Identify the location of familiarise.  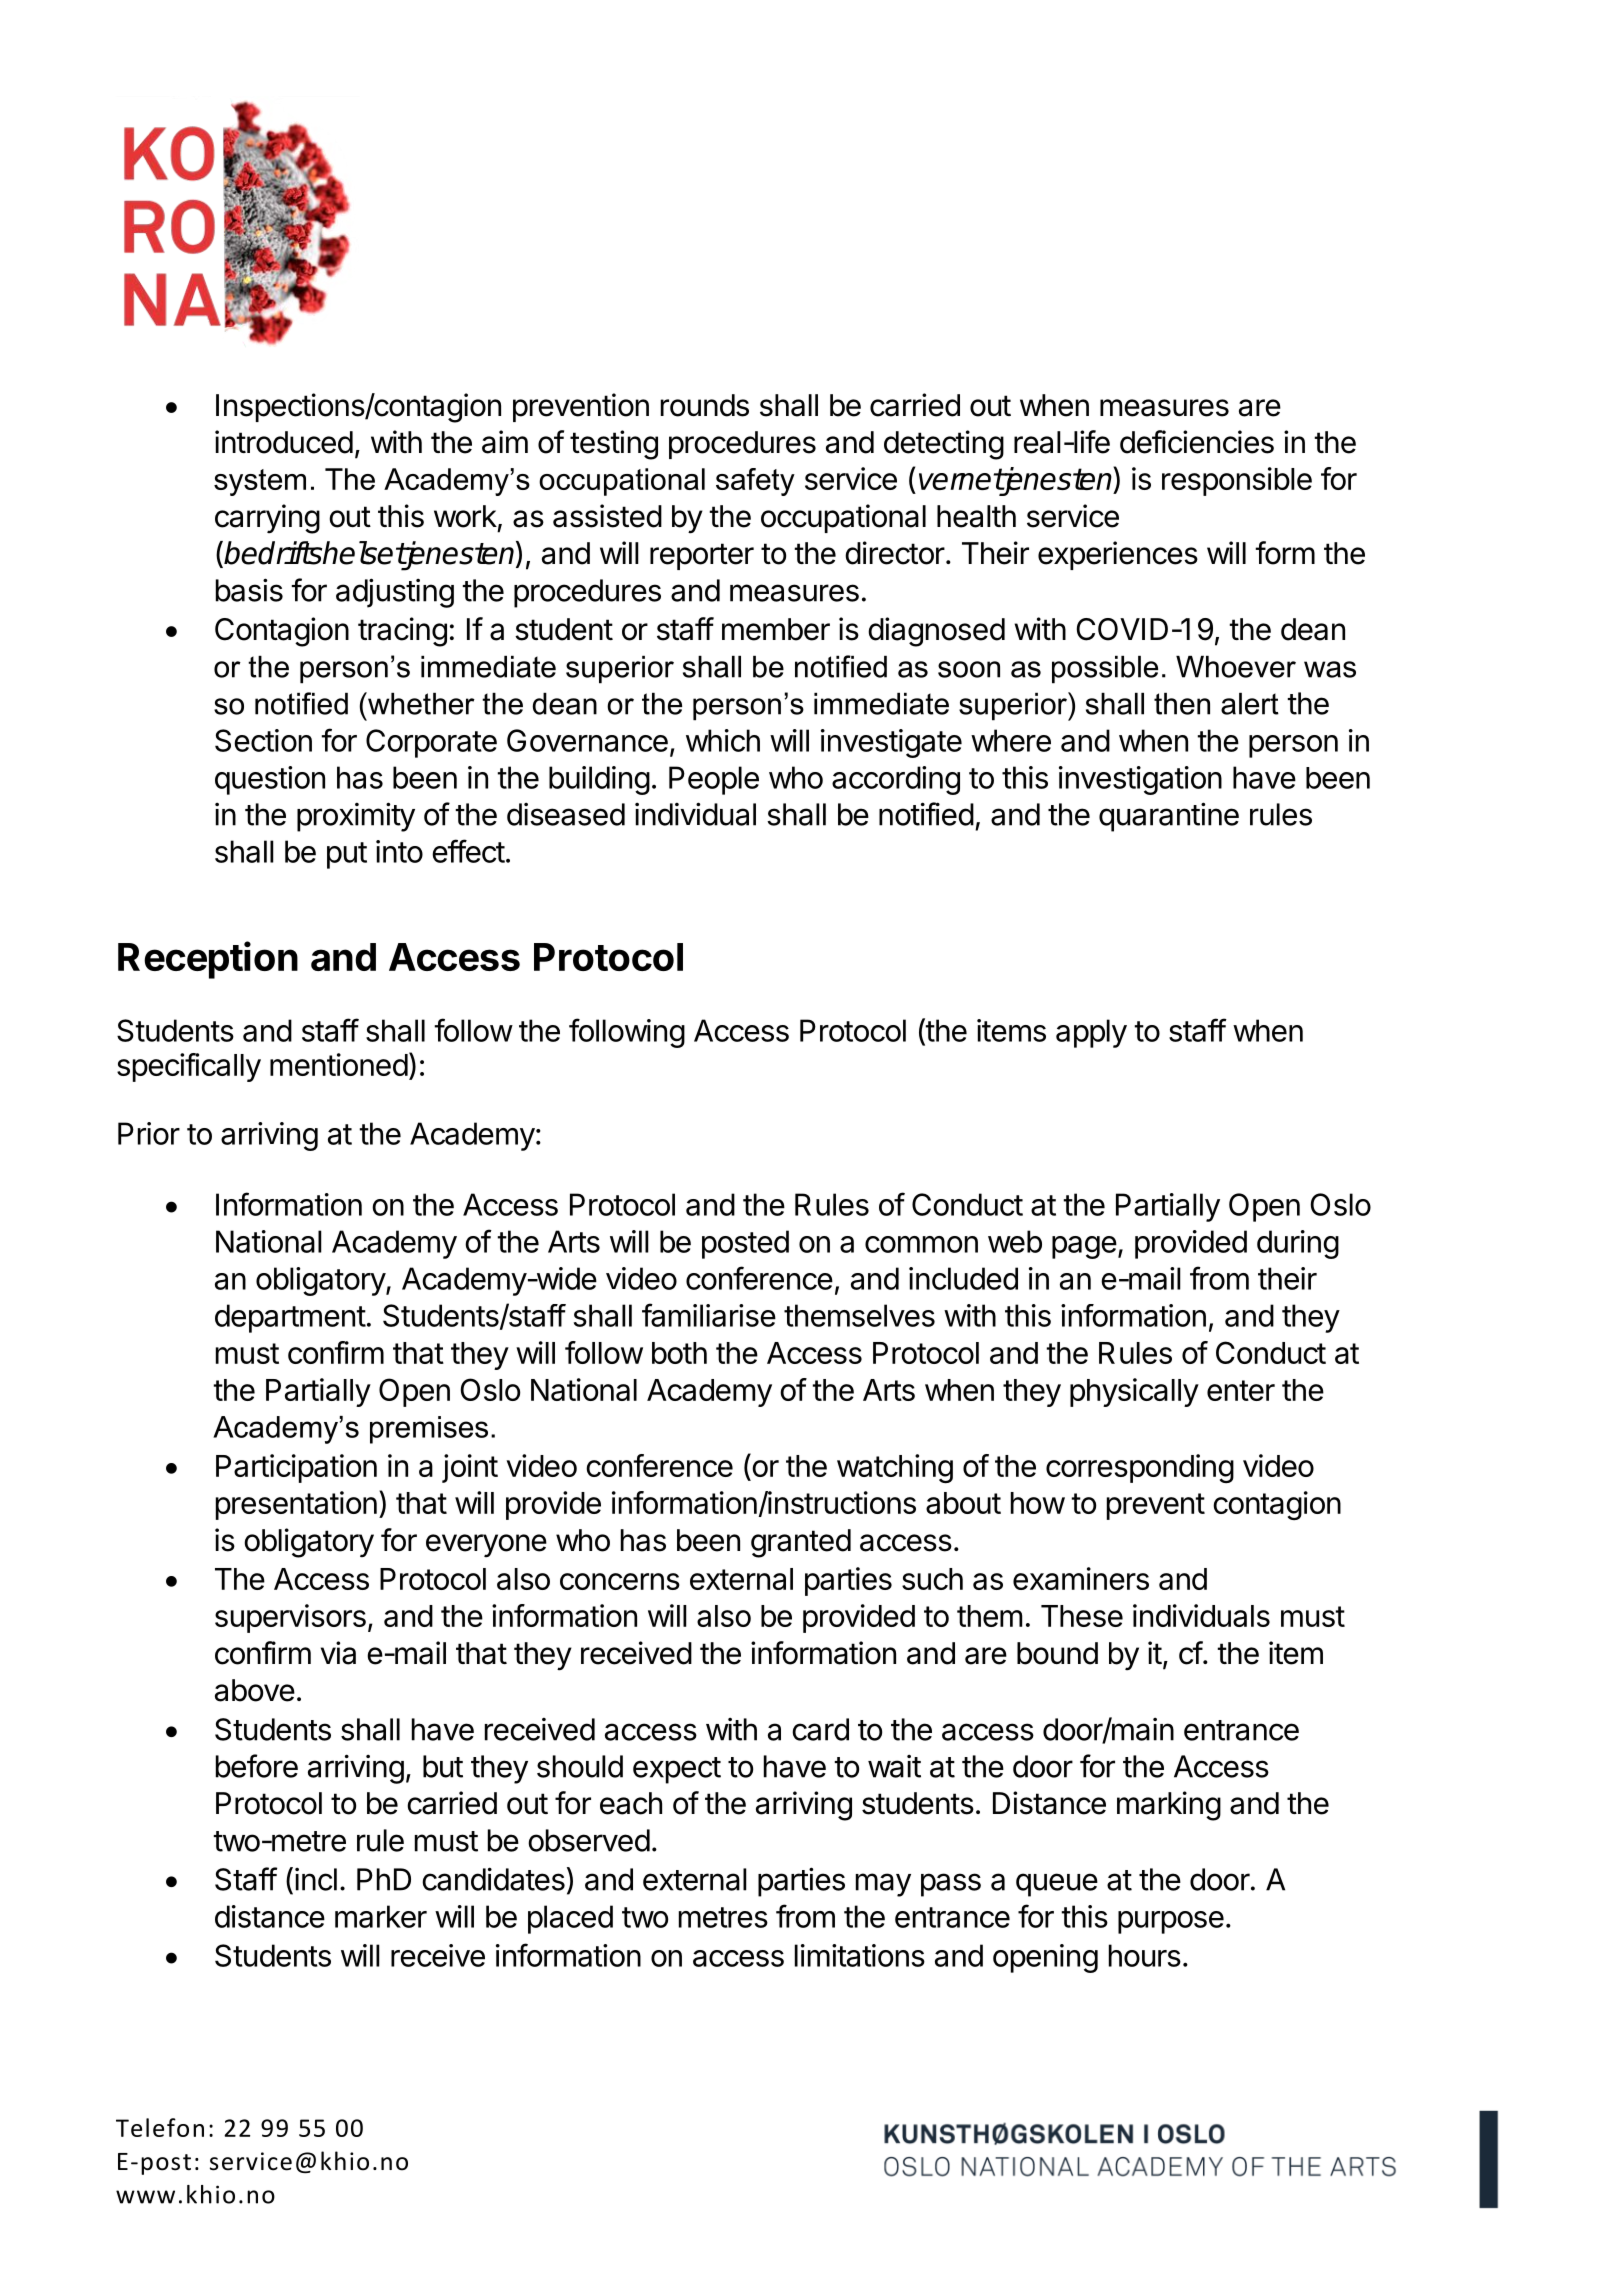
(709, 1315).
